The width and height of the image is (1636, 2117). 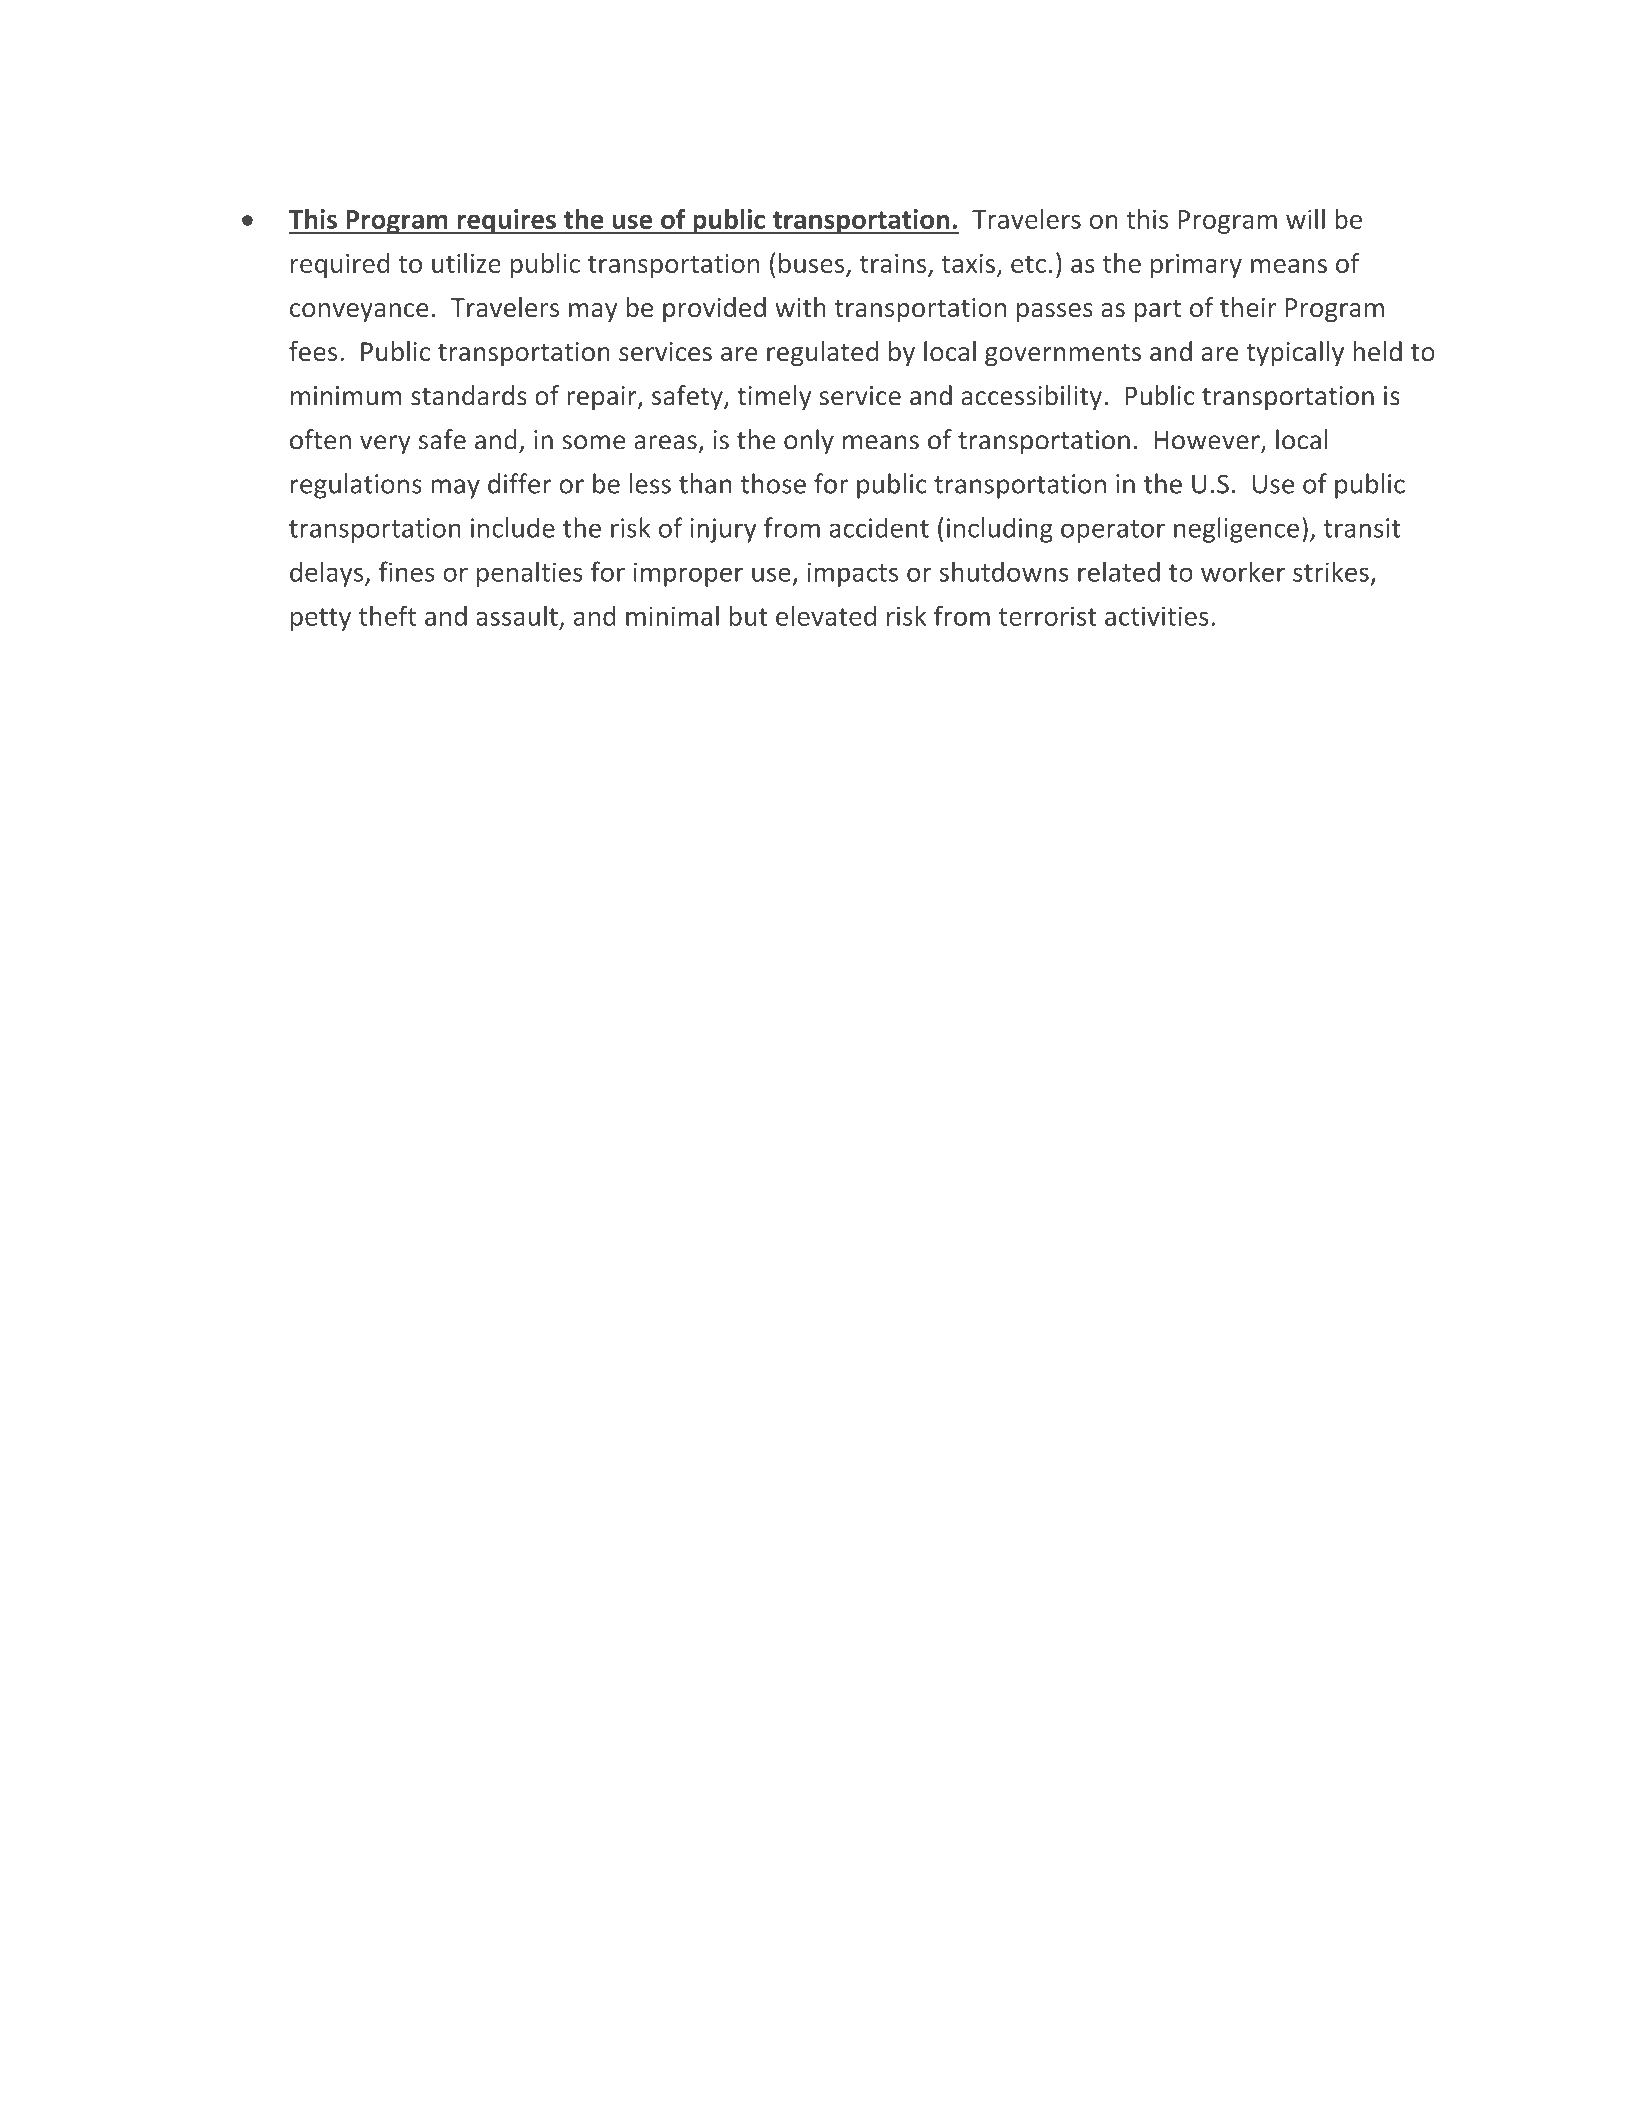 What do you see at coordinates (822, 353) in the image?
I see `regulated` at bounding box center [822, 353].
